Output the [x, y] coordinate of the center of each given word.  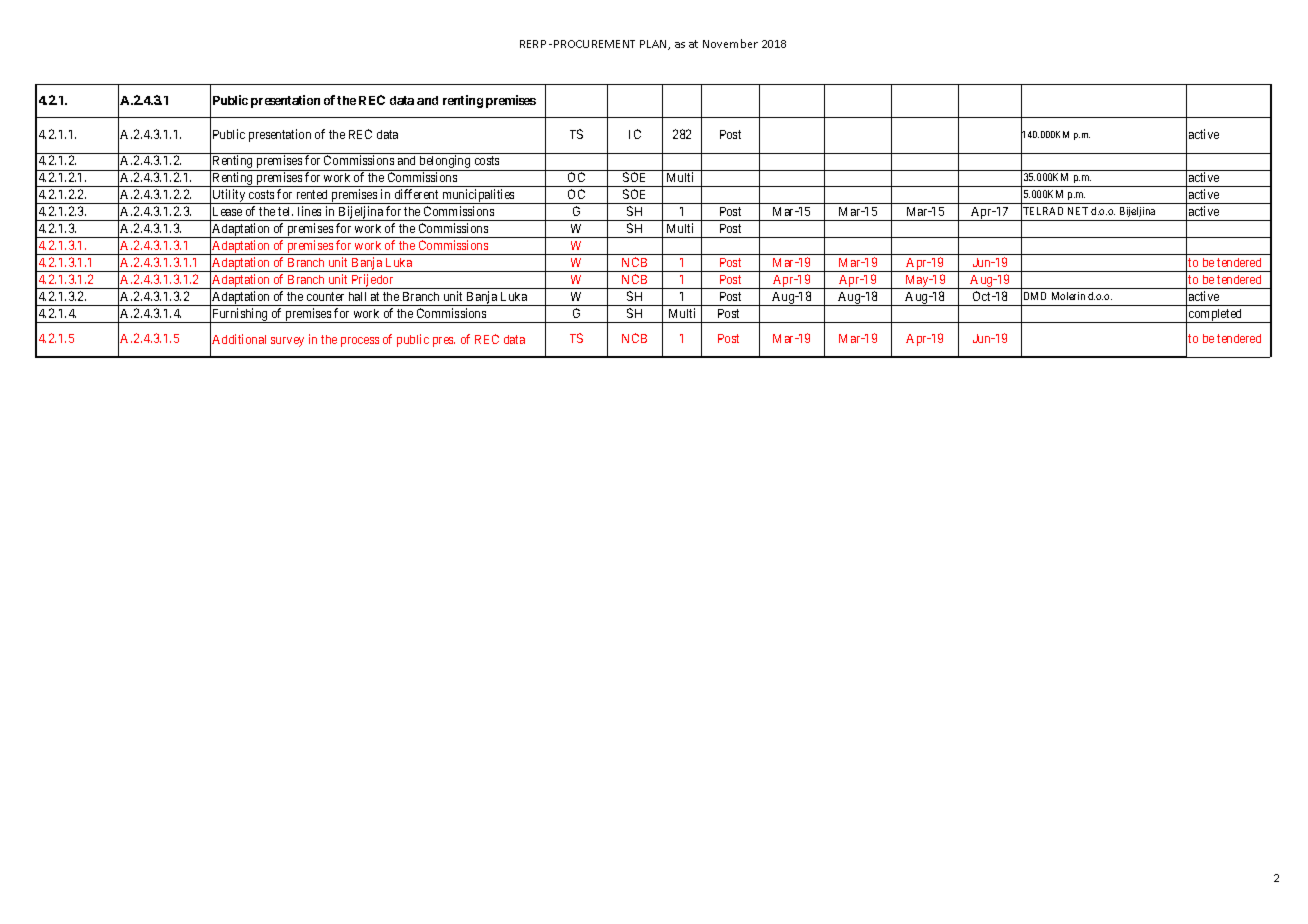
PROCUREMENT [594, 44]
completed [1216, 316]
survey [287, 342]
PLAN [654, 45]
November [730, 43]
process [360, 342]
